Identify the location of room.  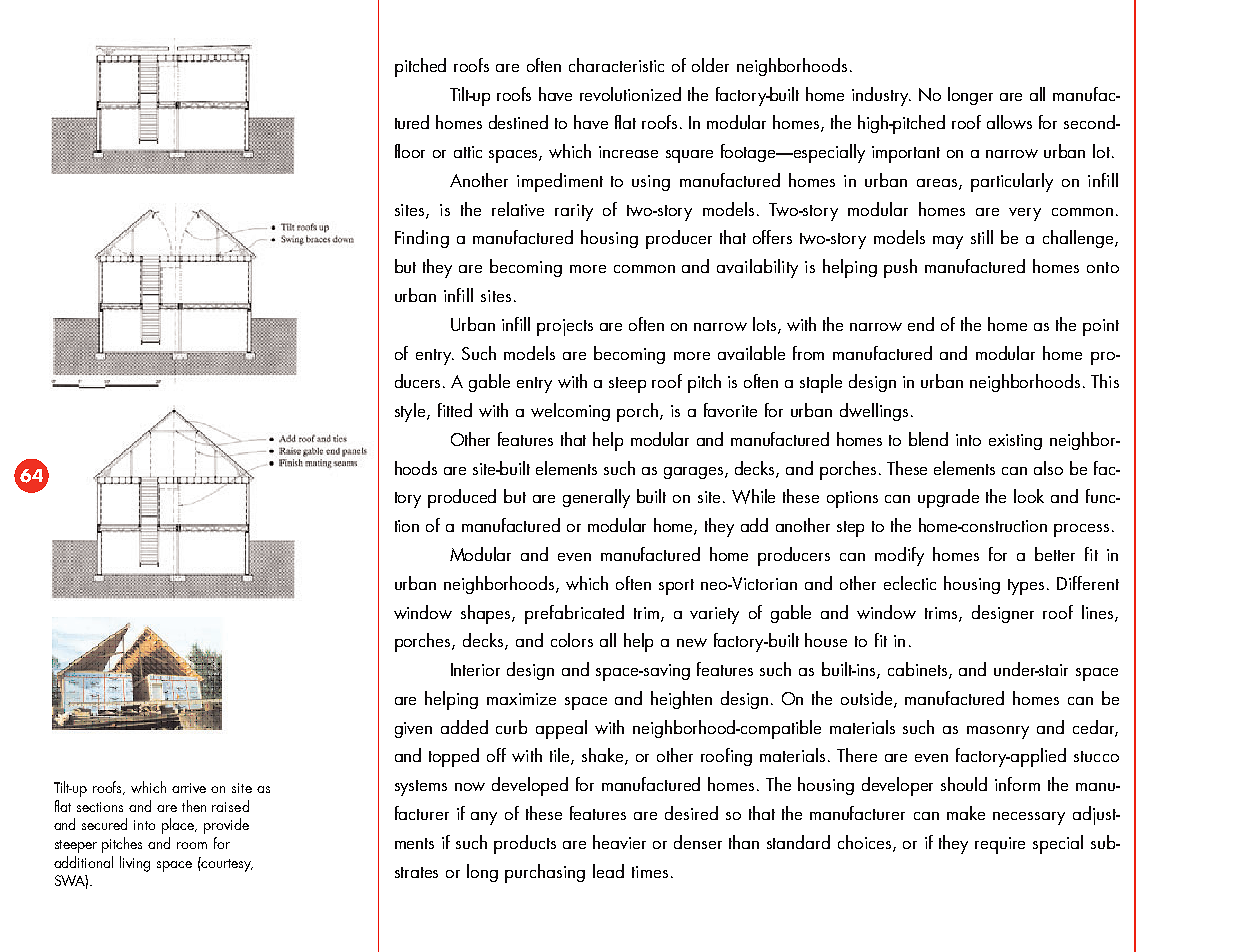
(192, 845).
